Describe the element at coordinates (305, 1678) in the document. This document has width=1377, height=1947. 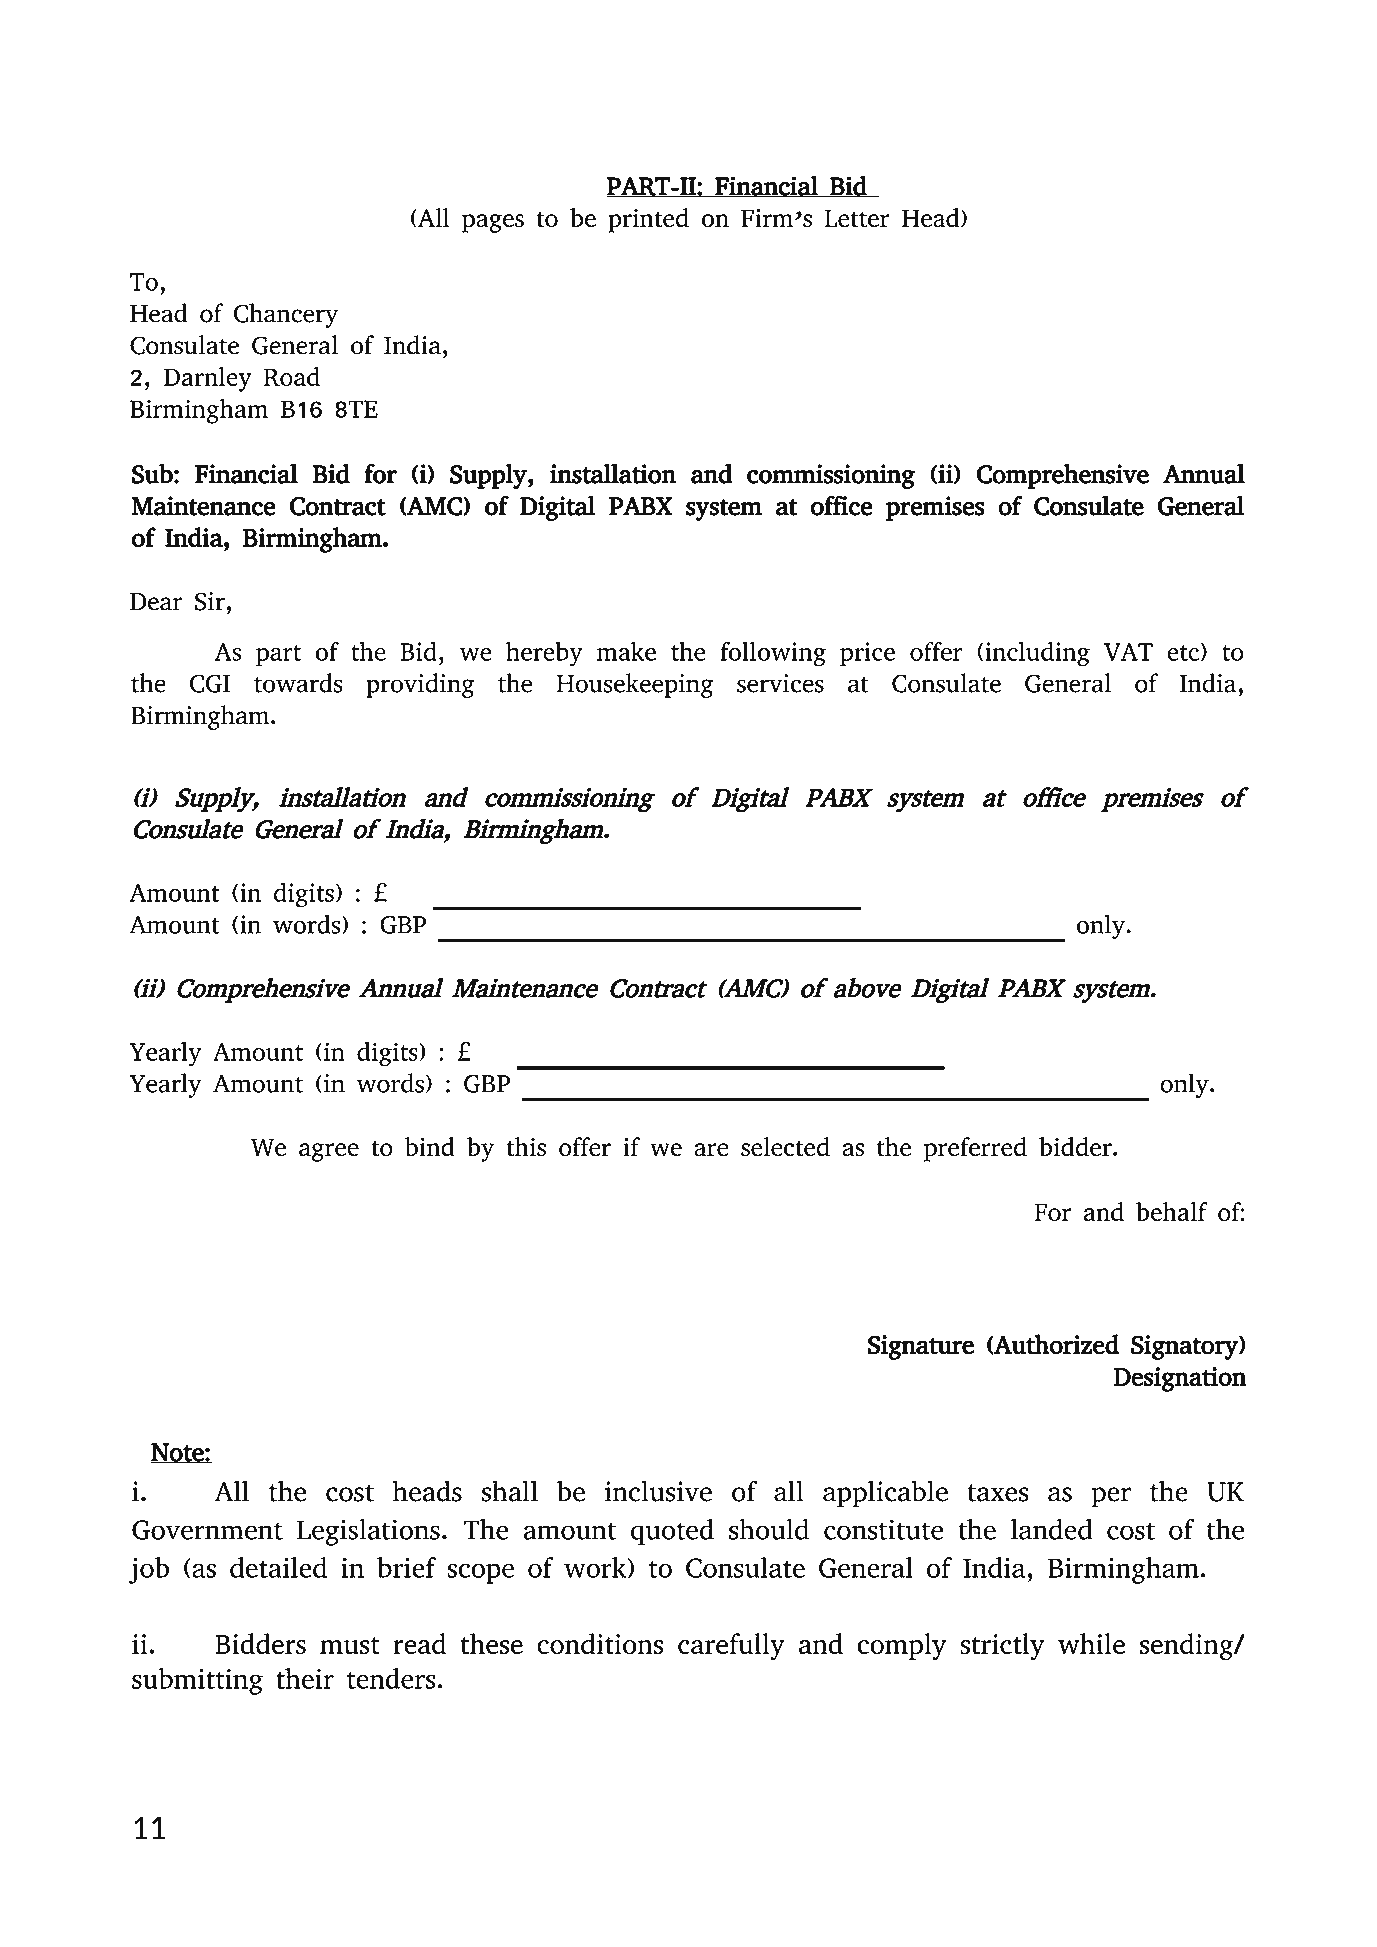
I see `their` at that location.
